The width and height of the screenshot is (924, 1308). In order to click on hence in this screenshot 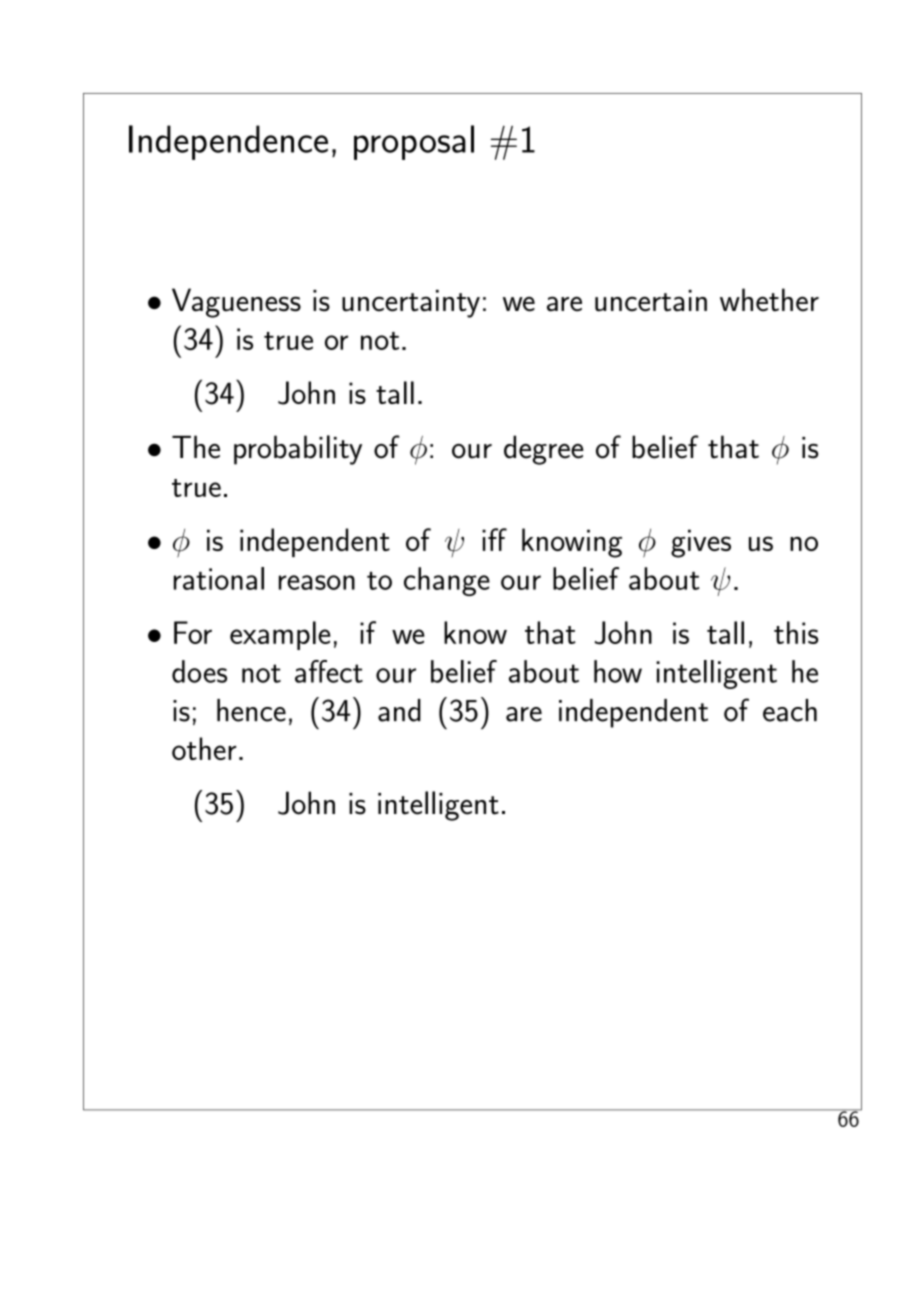, I will do `click(251, 710)`.
